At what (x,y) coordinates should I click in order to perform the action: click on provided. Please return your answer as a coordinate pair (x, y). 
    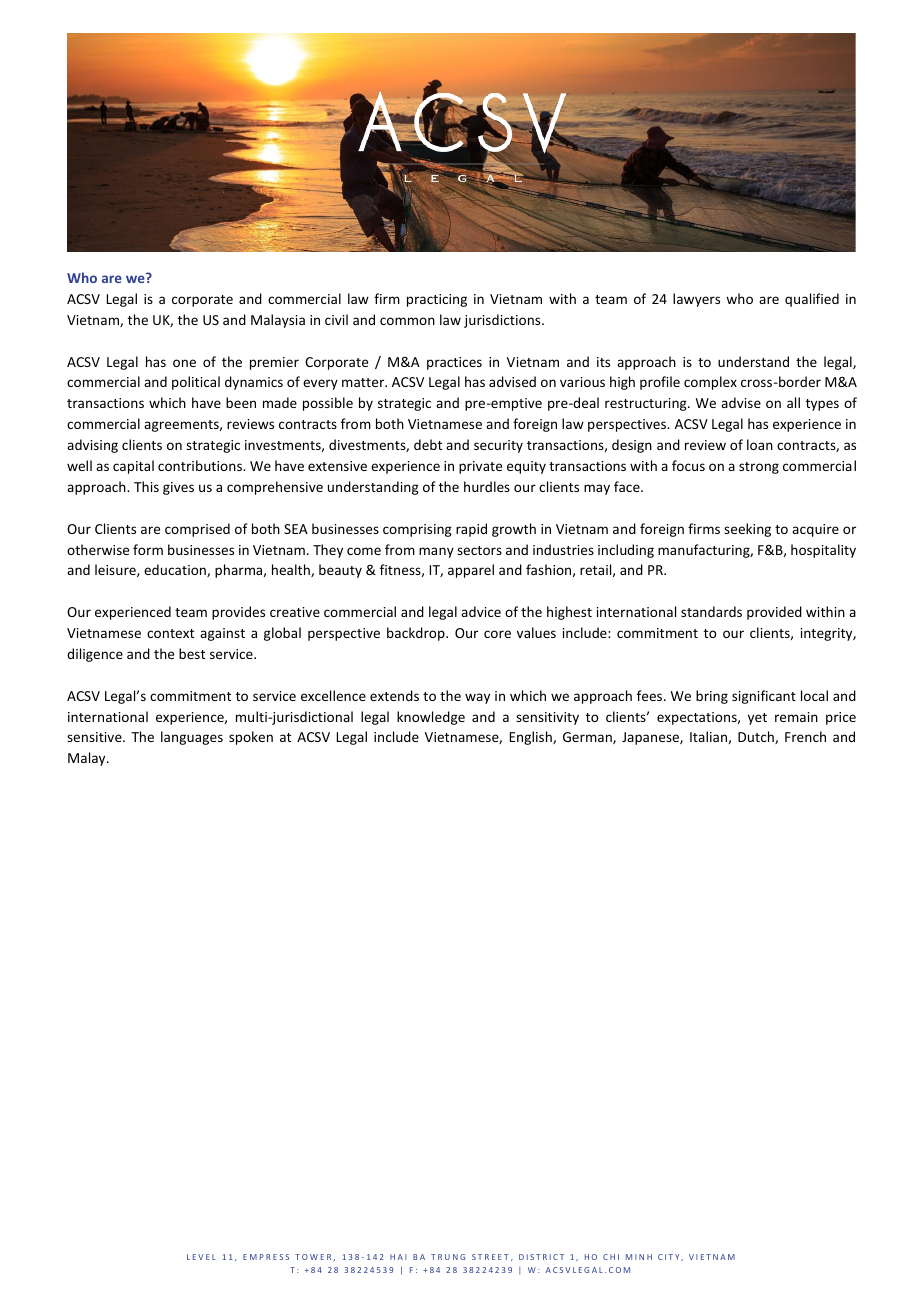
    Looking at the image, I should click on (774, 613).
